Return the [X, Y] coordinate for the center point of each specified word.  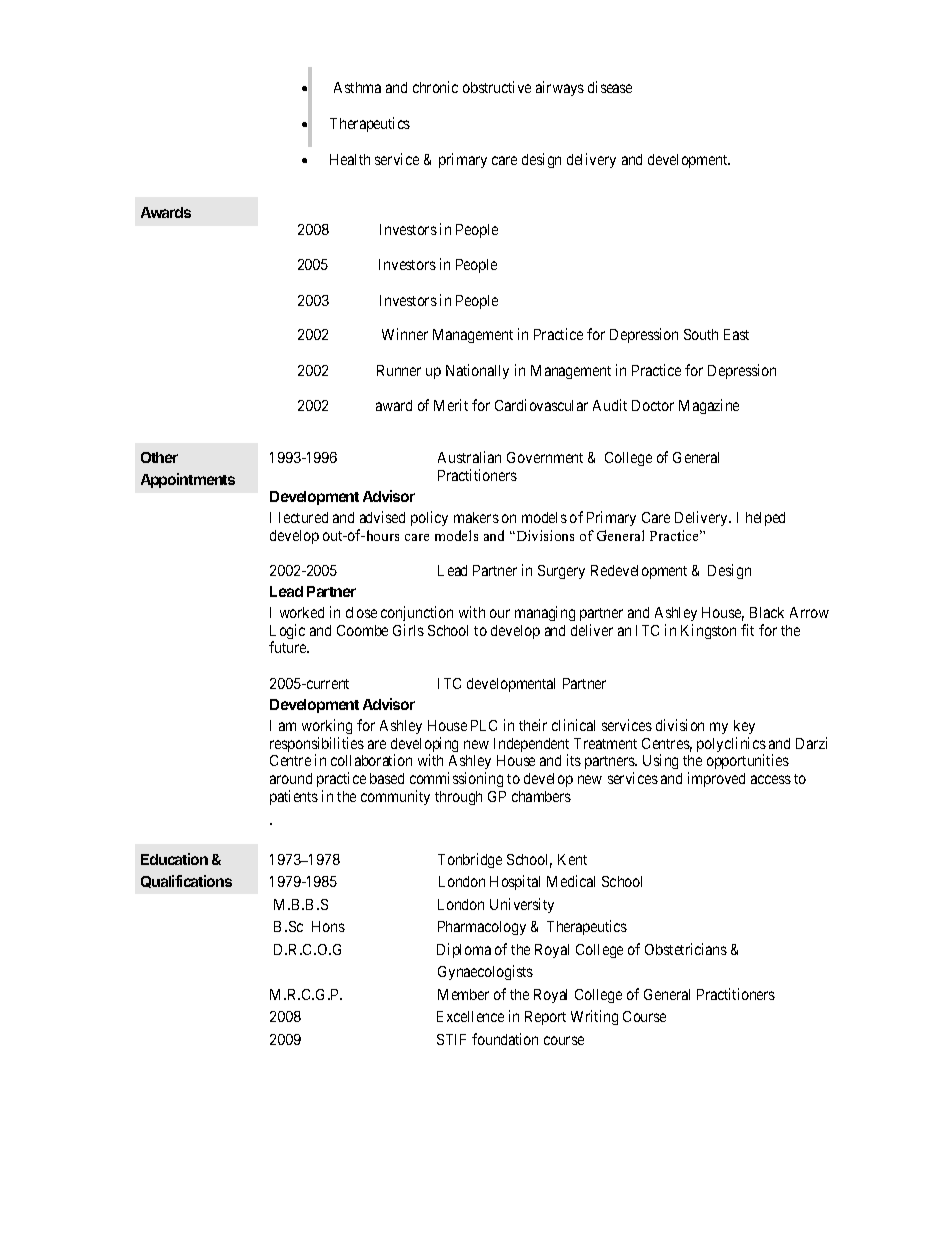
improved [716, 779]
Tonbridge [470, 860]
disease [610, 87]
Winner [405, 334]
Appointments [188, 480]
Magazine [709, 406]
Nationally [477, 371]
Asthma [357, 87]
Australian [469, 457]
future [289, 647]
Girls [408, 630]
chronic [435, 87]
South [701, 334]
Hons [328, 926]
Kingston [708, 631]
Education [174, 859]
